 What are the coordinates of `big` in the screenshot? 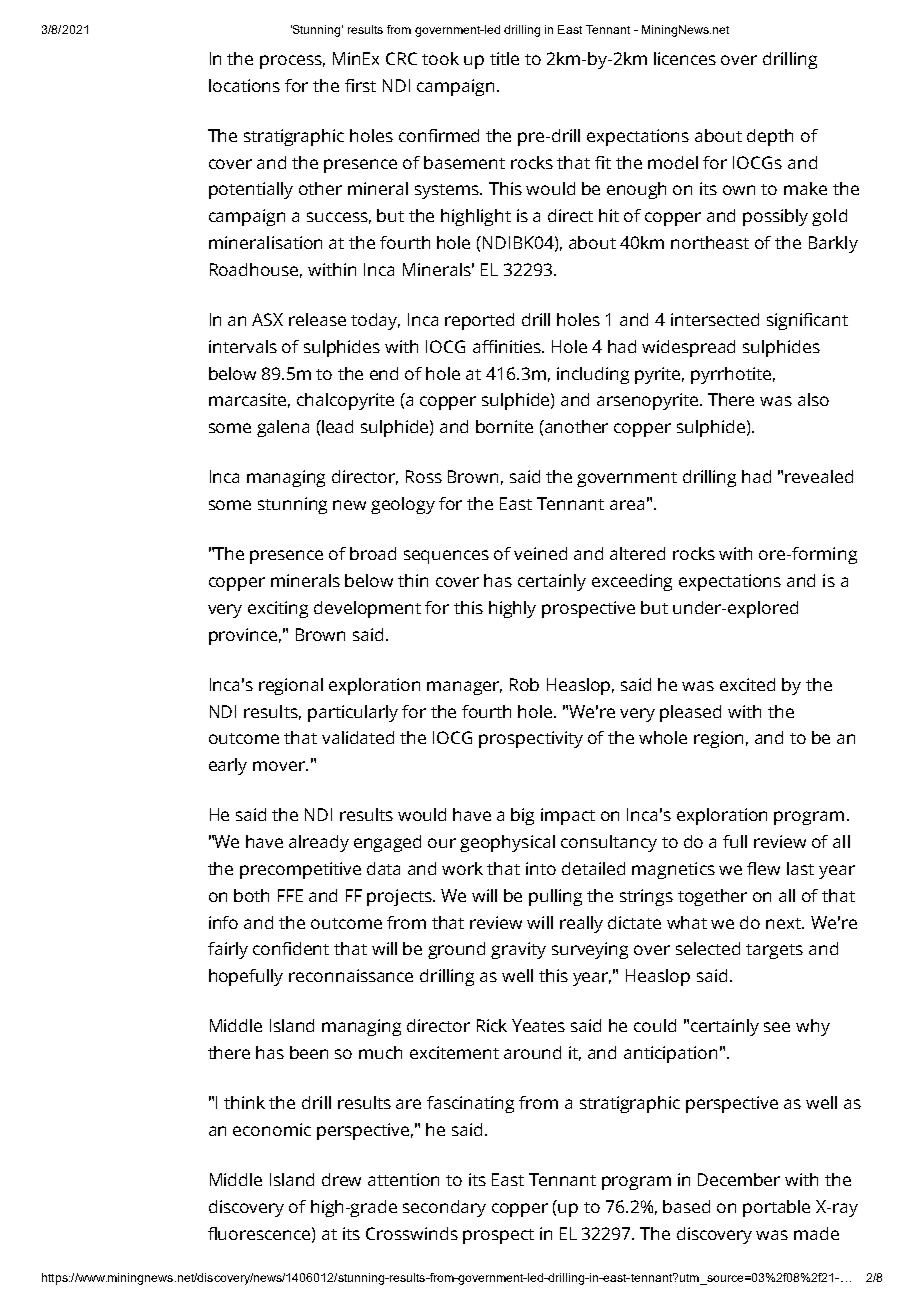 It's located at (522, 816).
